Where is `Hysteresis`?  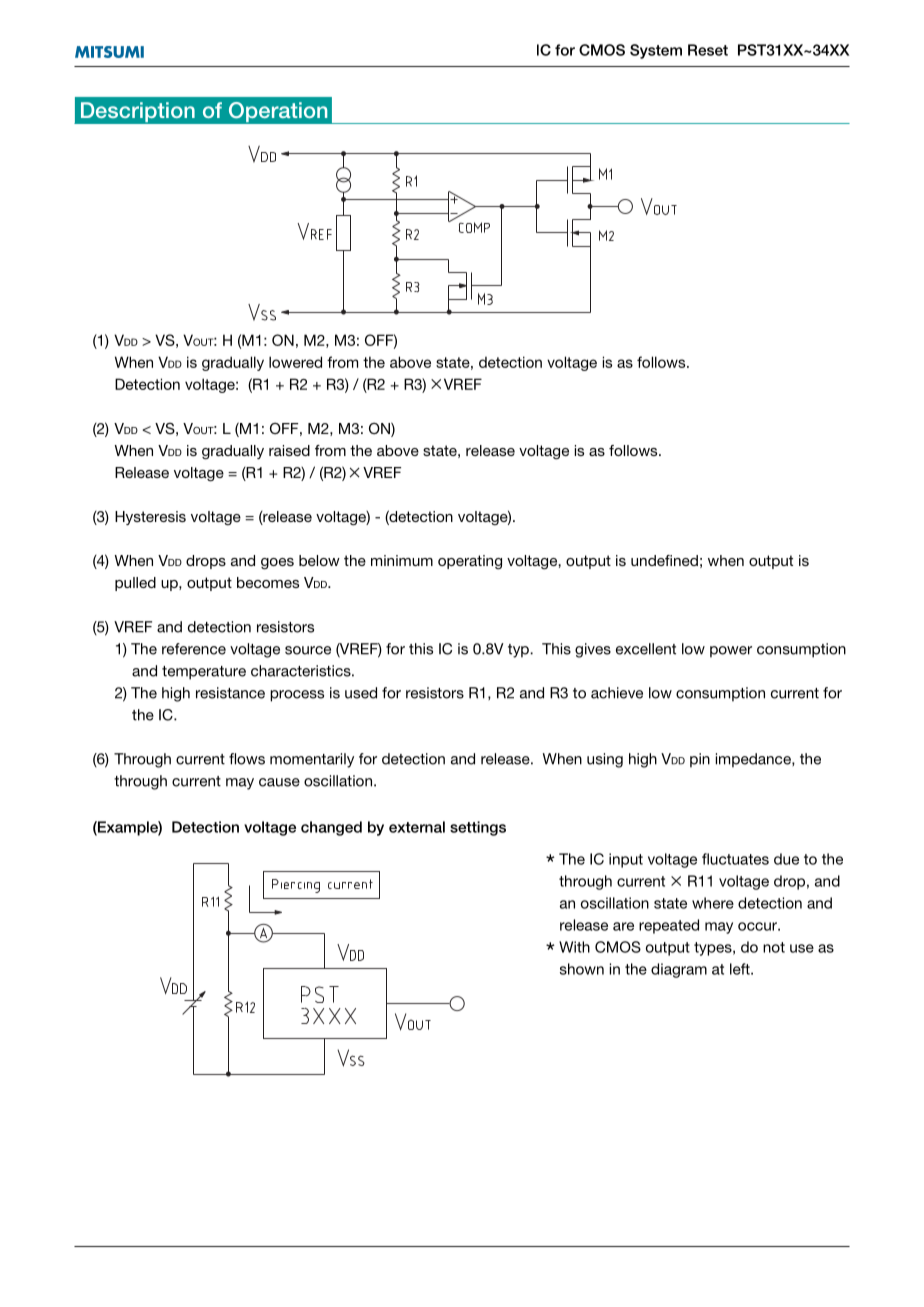
Hysteresis is located at coordinates (150, 518).
